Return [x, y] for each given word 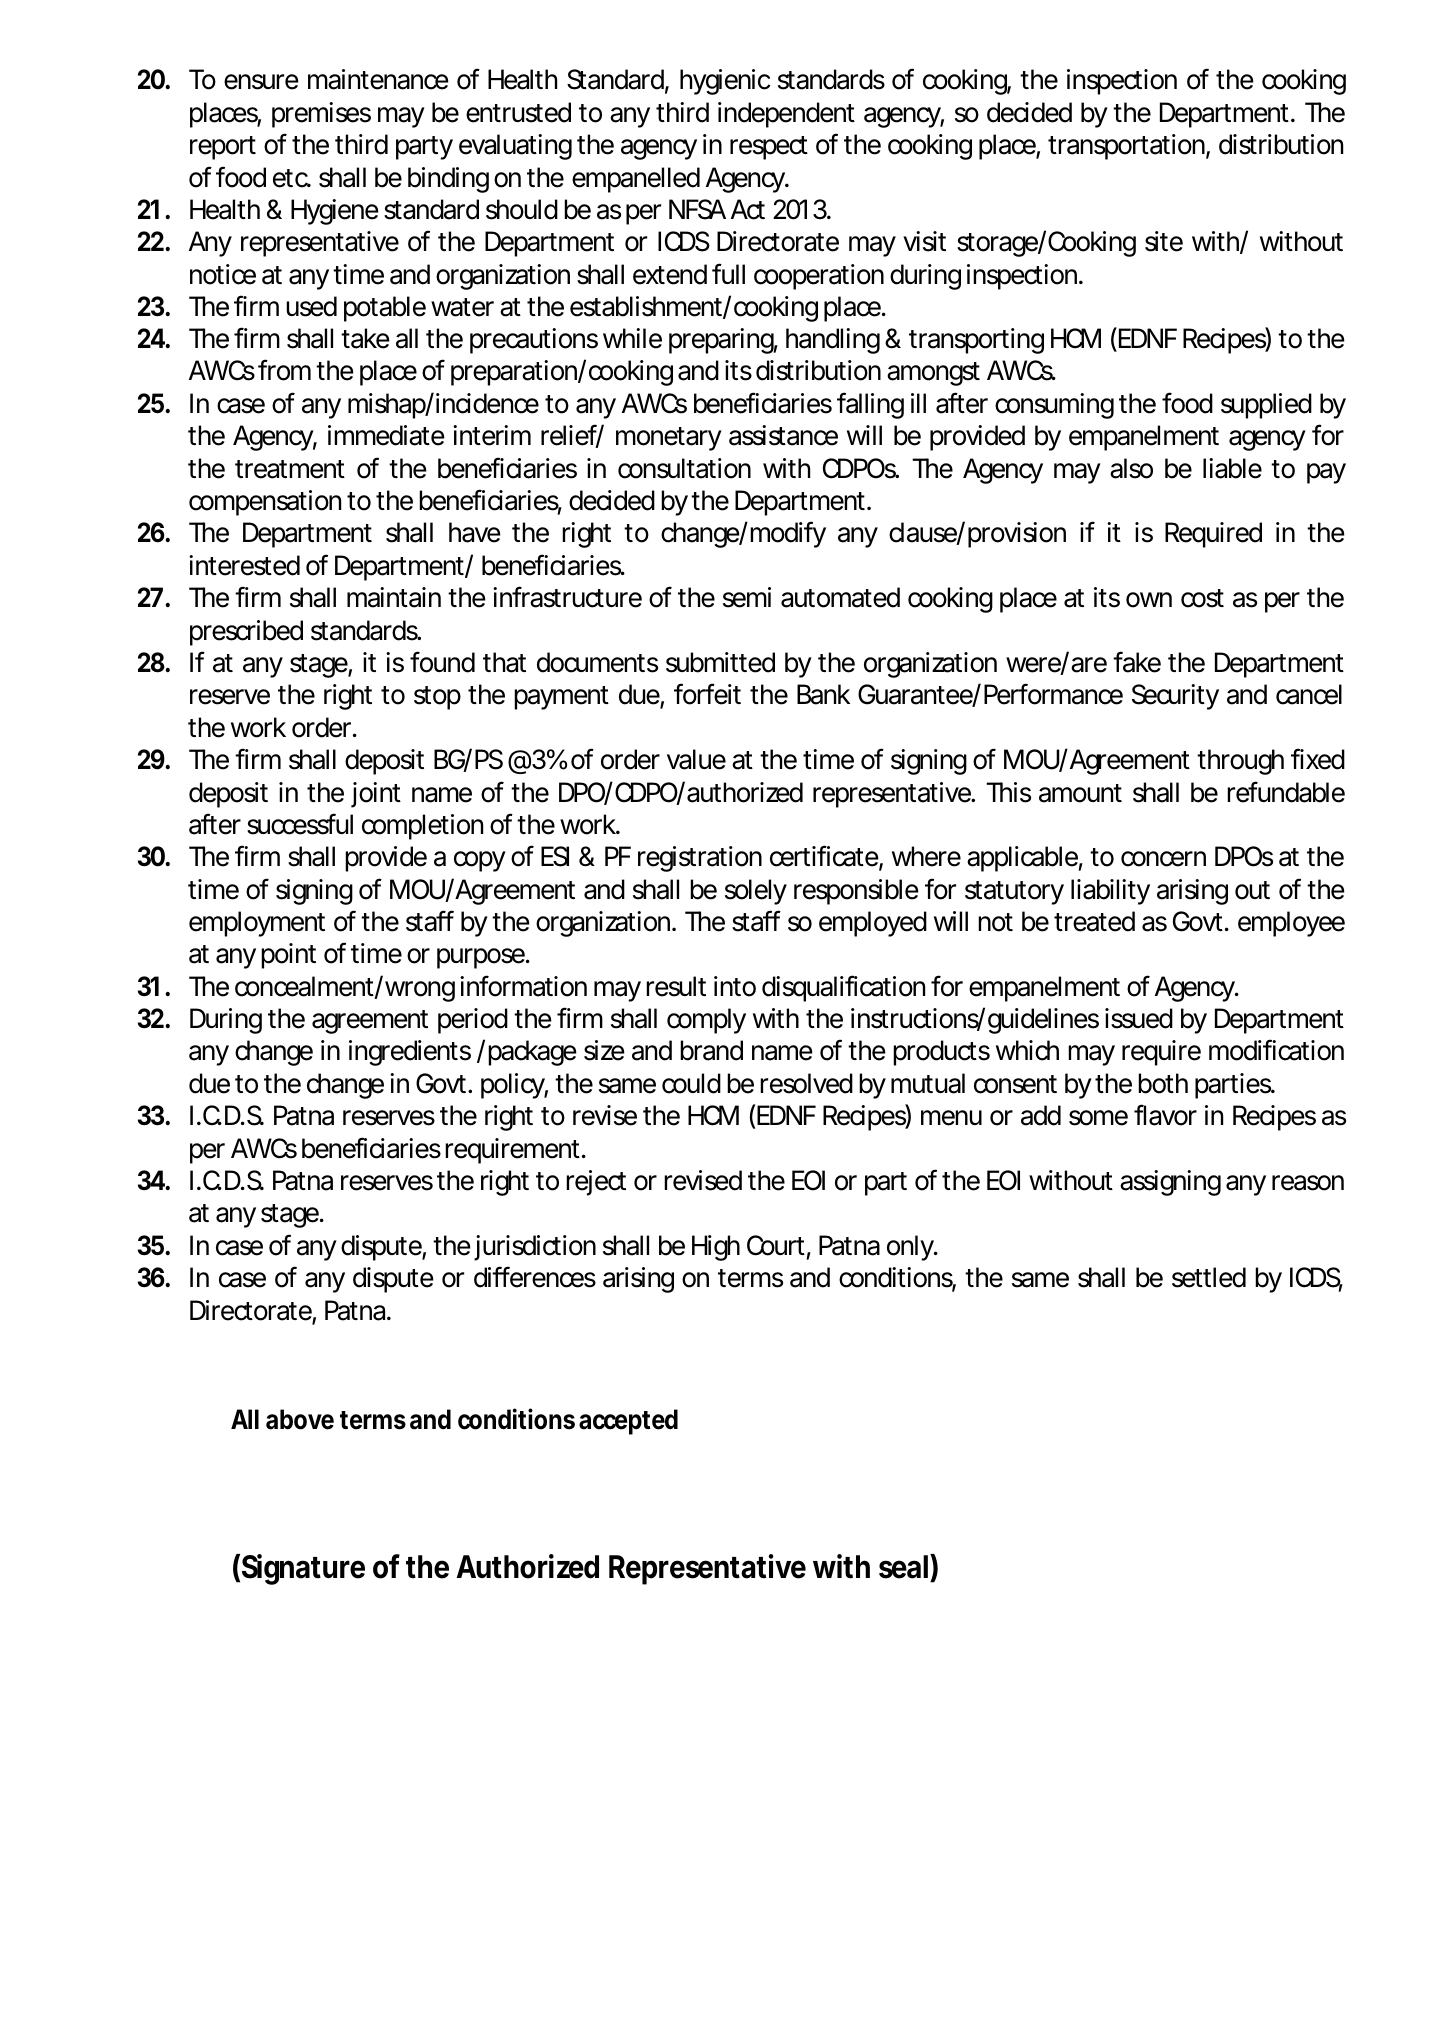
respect [769, 148]
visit [924, 241]
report [223, 148]
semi [747, 597]
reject [596, 1183]
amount [1080, 793]
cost [1202, 598]
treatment [290, 469]
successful [300, 824]
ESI [555, 856]
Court [776, 1245]
